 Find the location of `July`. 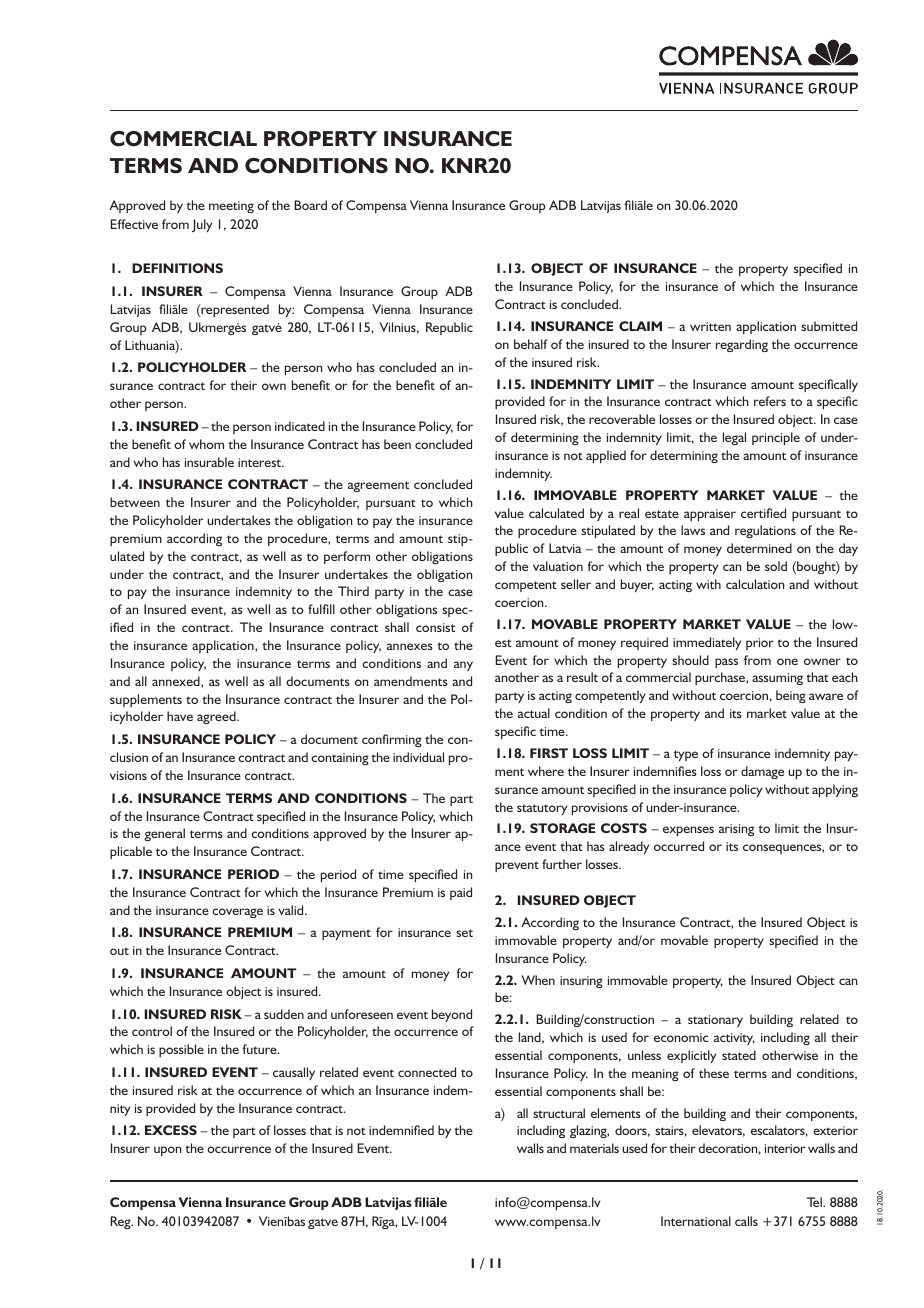

July is located at coordinates (202, 225).
